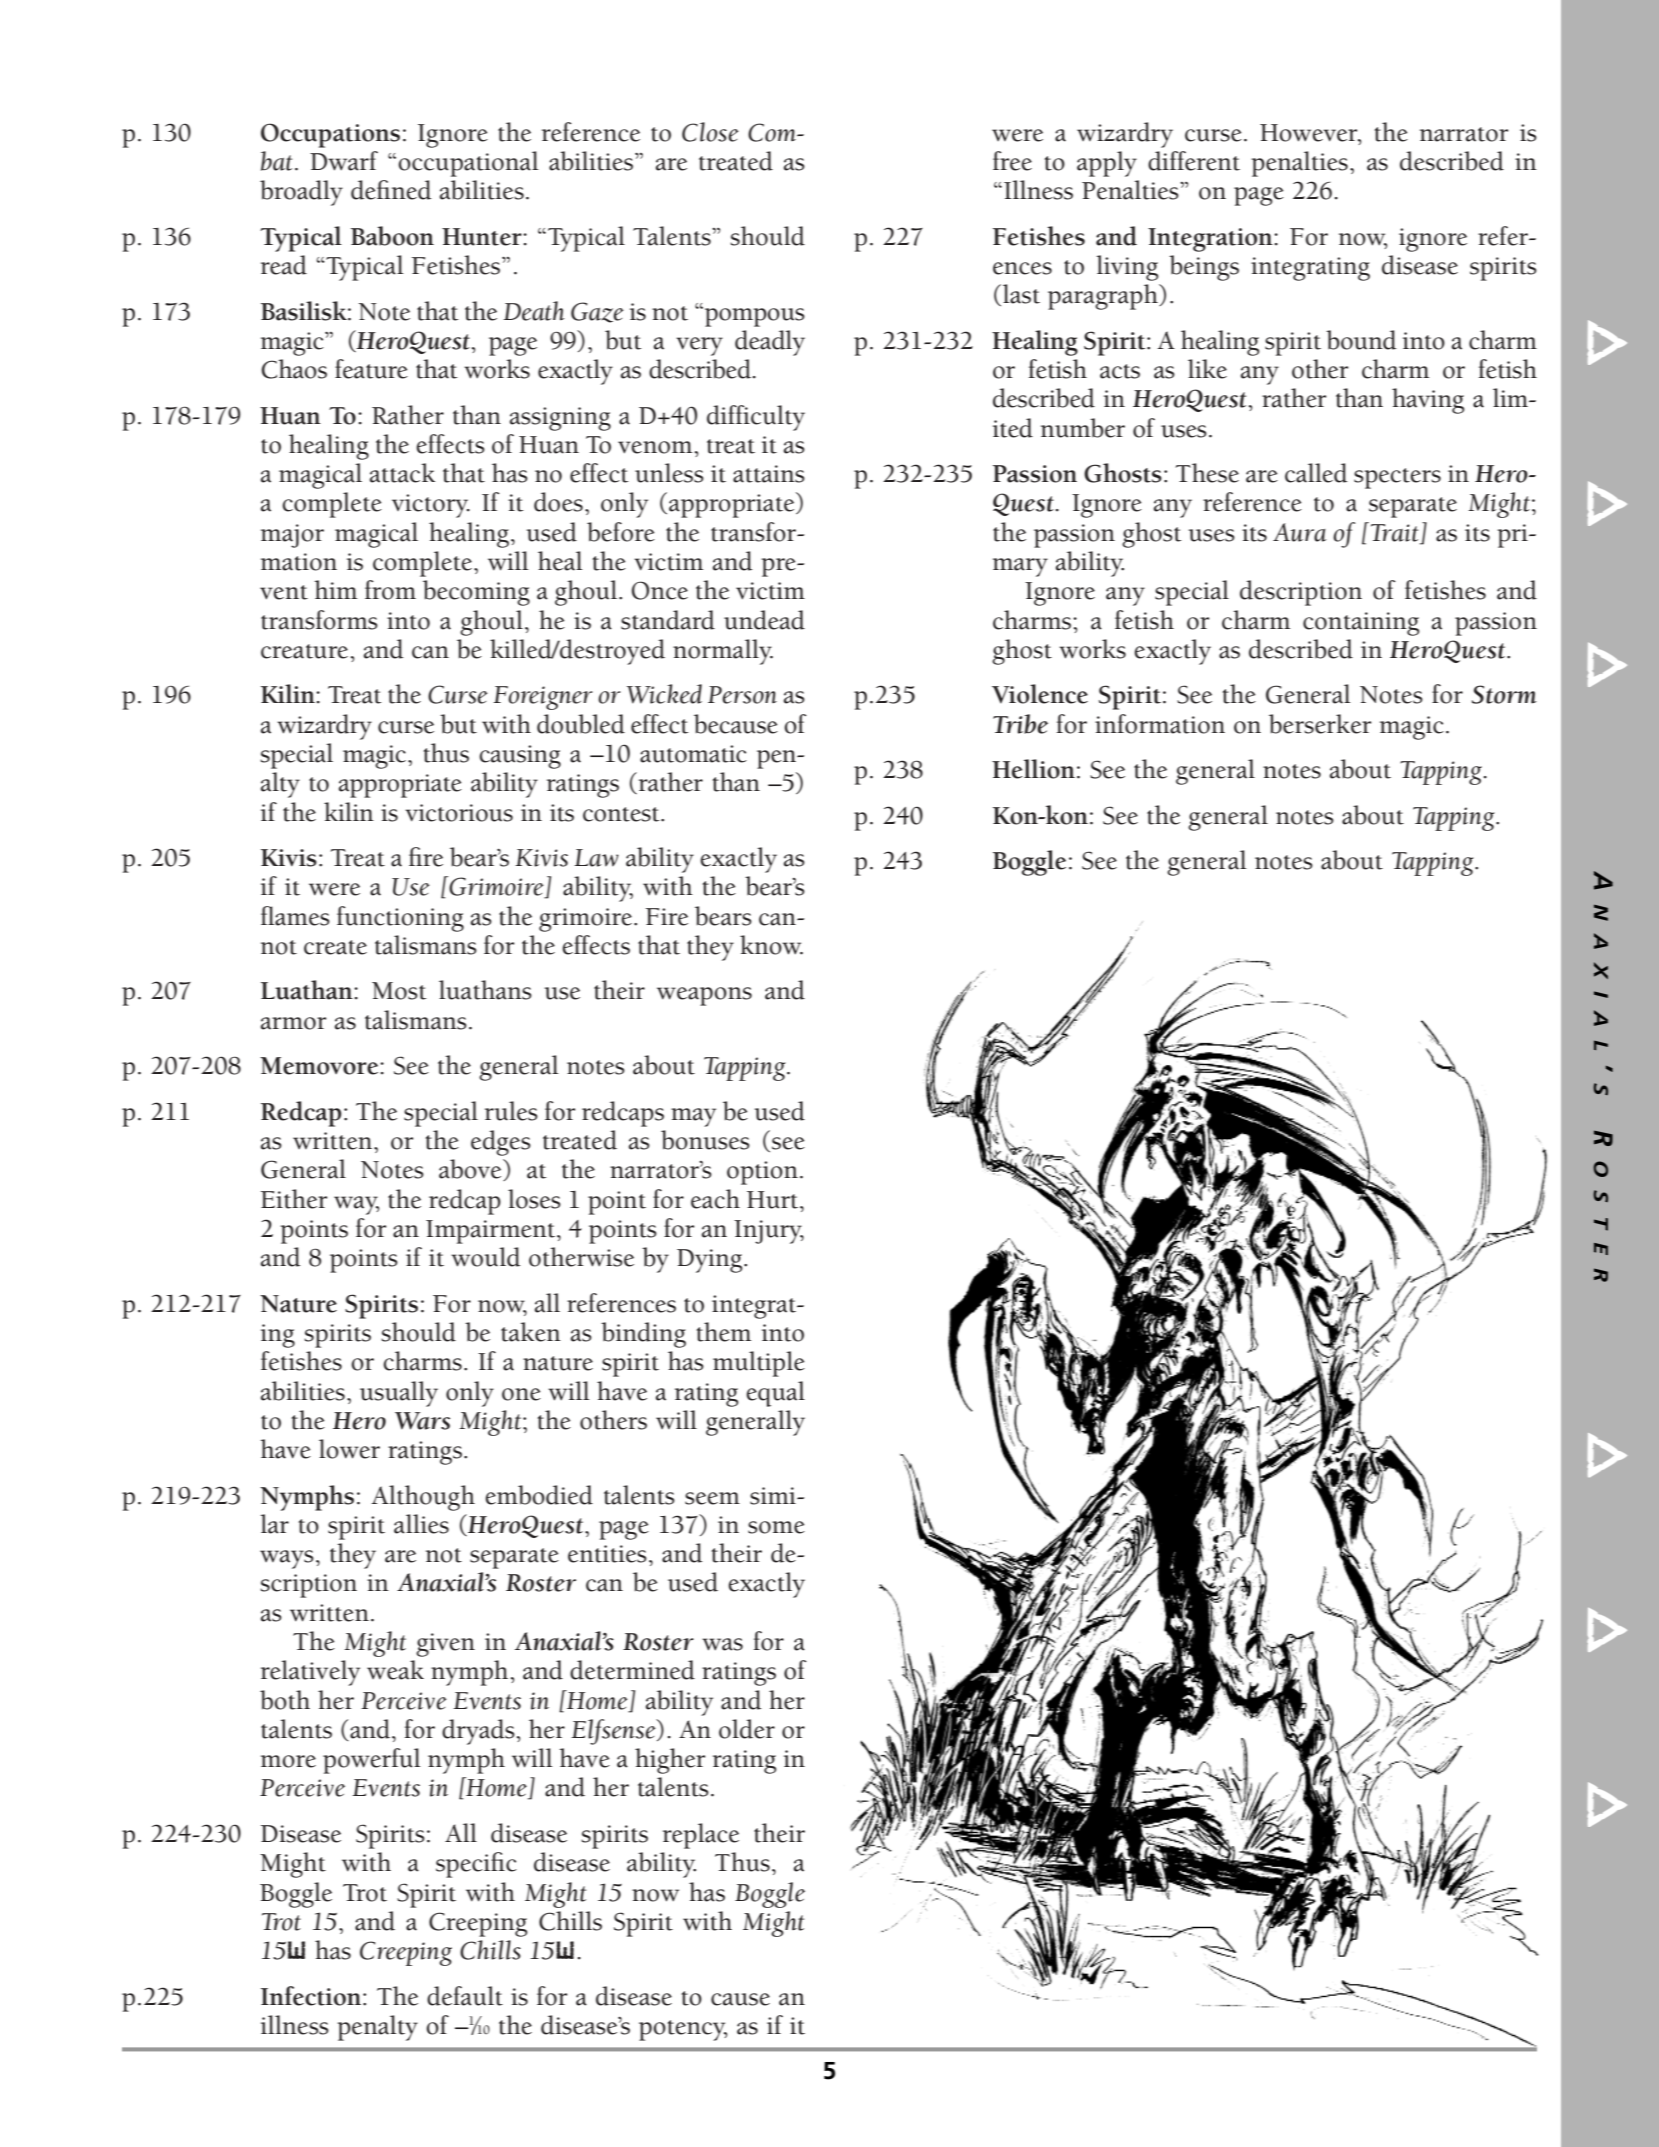  I want to click on rules, so click(511, 1111).
